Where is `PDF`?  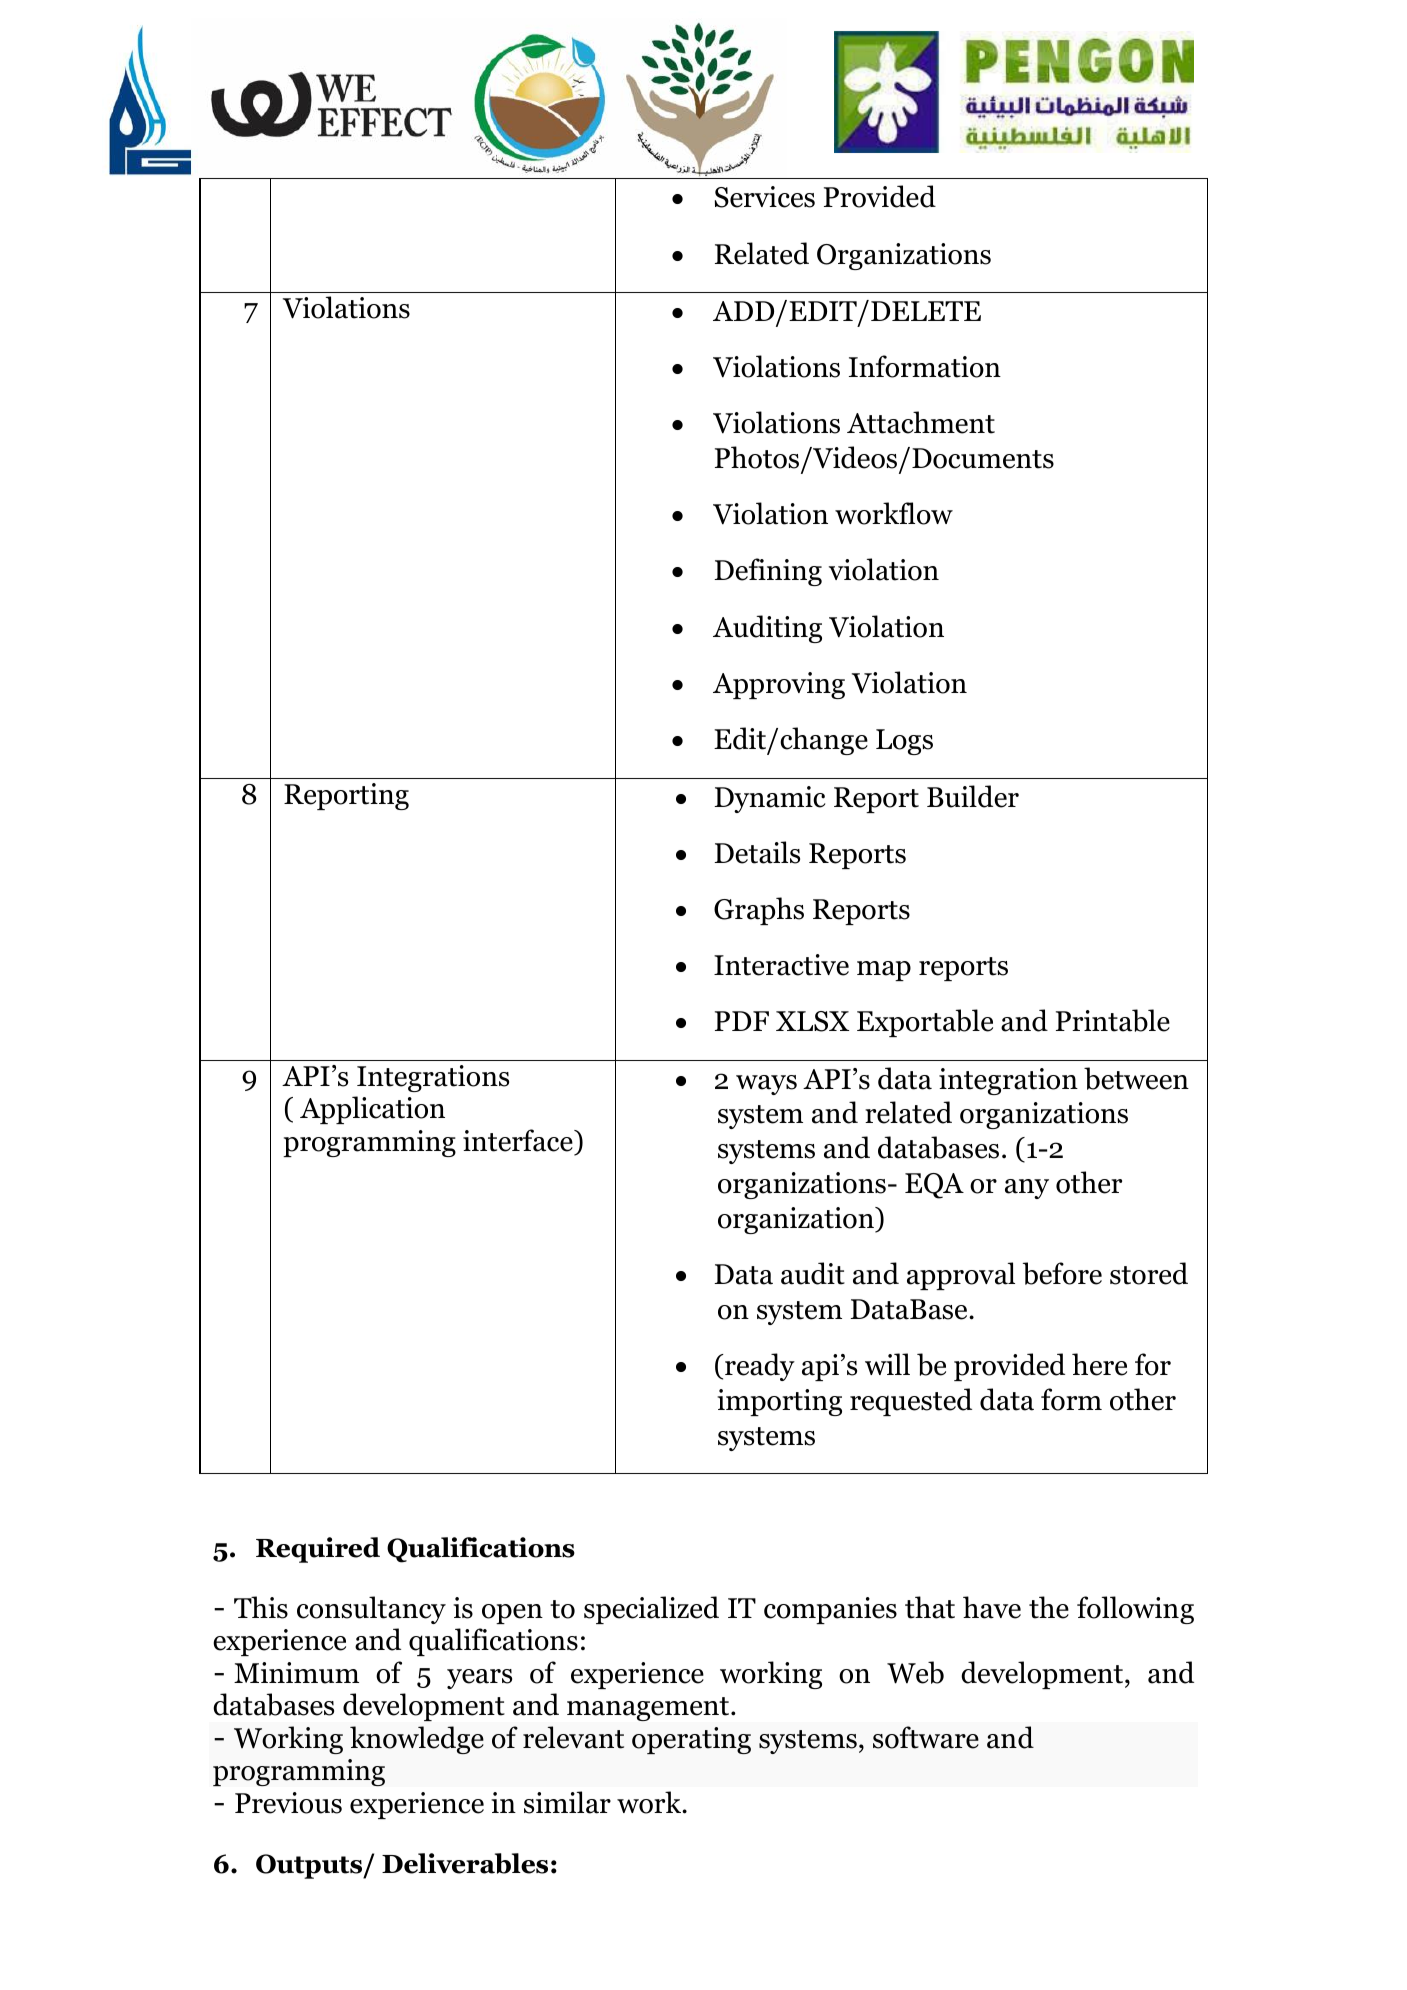 PDF is located at coordinates (742, 1021).
